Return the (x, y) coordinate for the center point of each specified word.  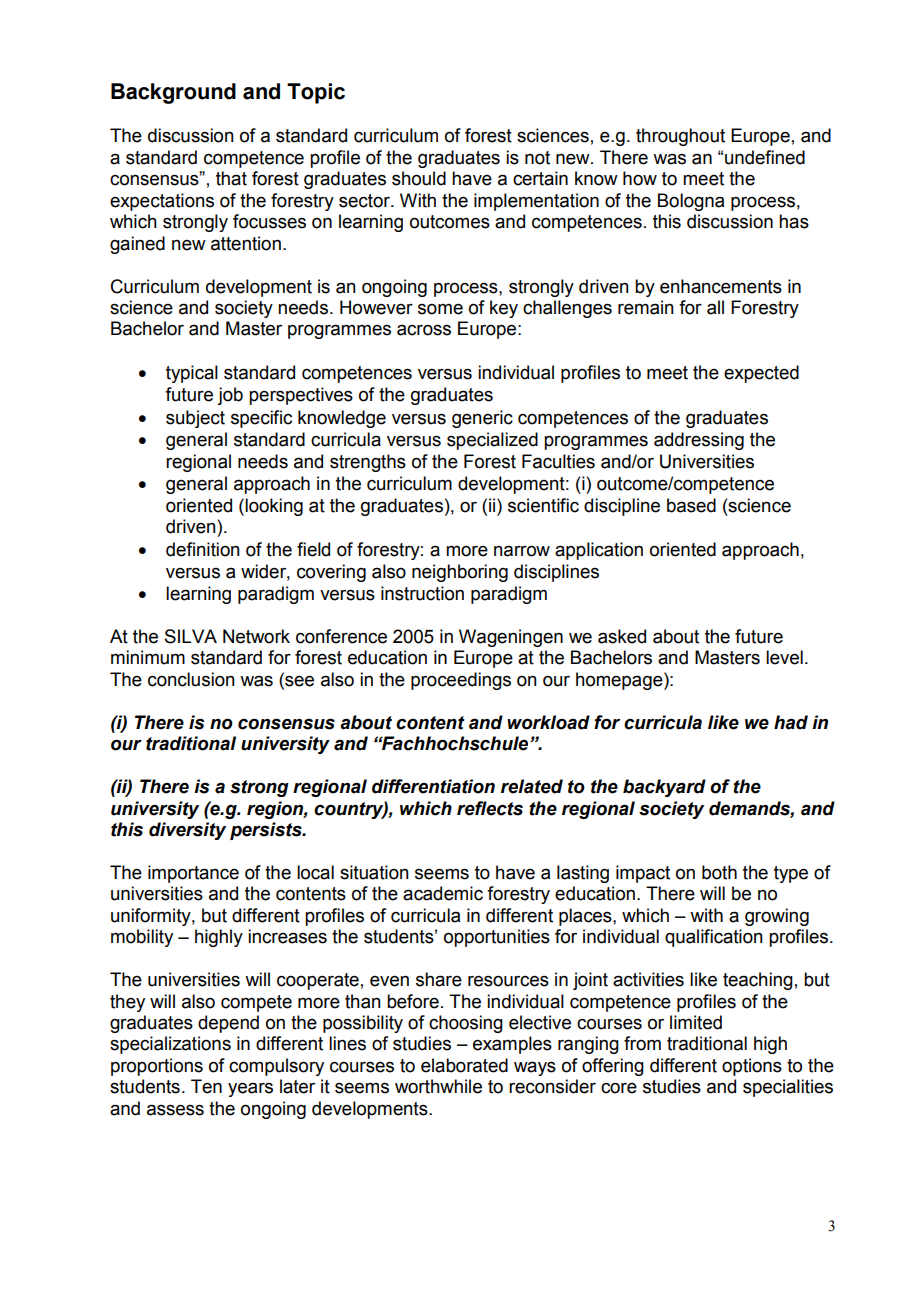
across (424, 330)
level (784, 657)
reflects (490, 808)
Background (173, 93)
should (419, 178)
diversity (187, 831)
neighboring (460, 573)
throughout (680, 137)
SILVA (191, 636)
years (250, 1089)
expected (761, 374)
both (719, 872)
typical (192, 374)
